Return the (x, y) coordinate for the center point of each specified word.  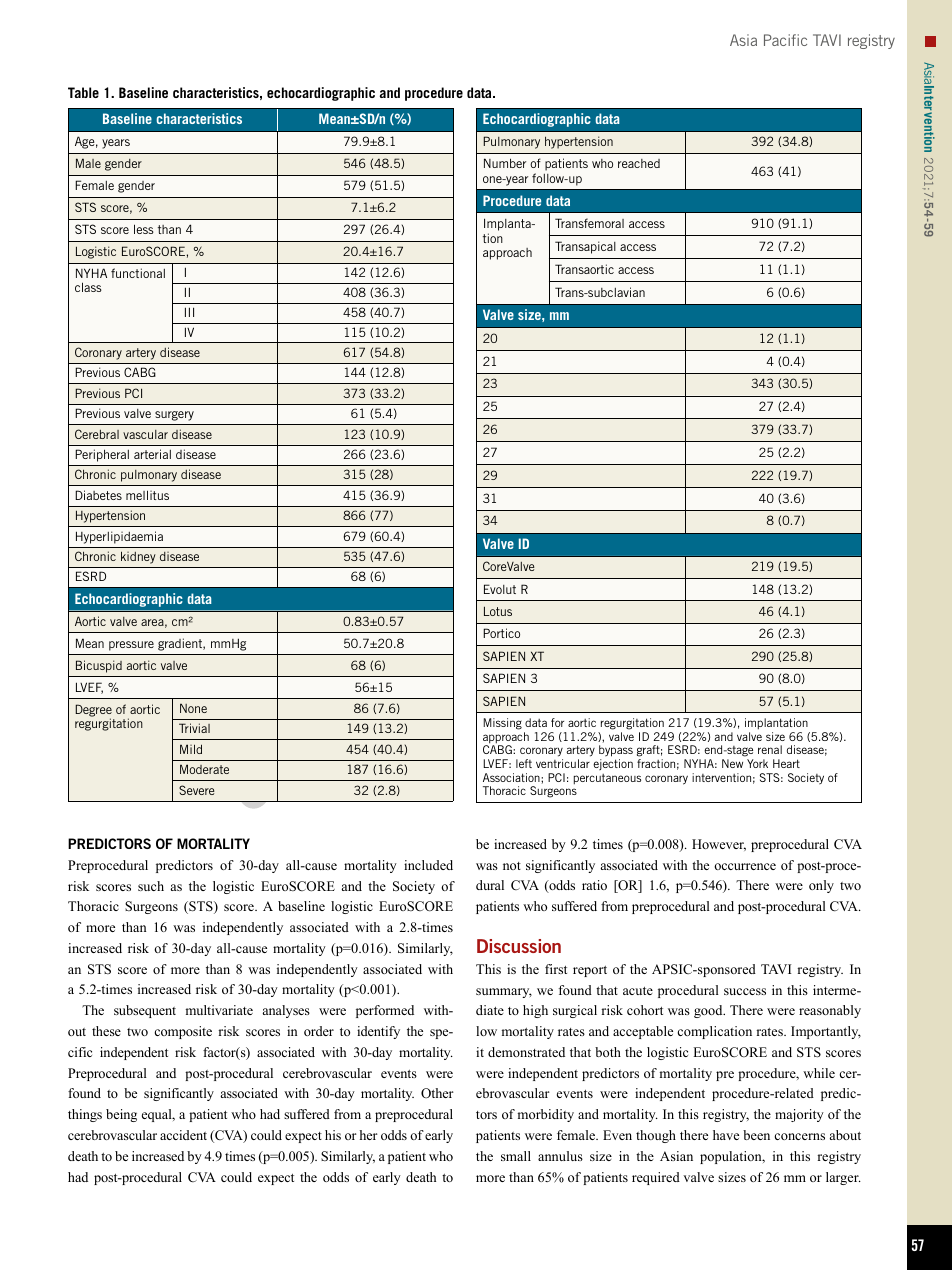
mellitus (147, 495)
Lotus (498, 611)
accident (183, 1135)
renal (770, 749)
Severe (196, 790)
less (144, 229)
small (516, 1156)
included (428, 865)
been (756, 1135)
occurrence (745, 866)
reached (639, 163)
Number (505, 163)
